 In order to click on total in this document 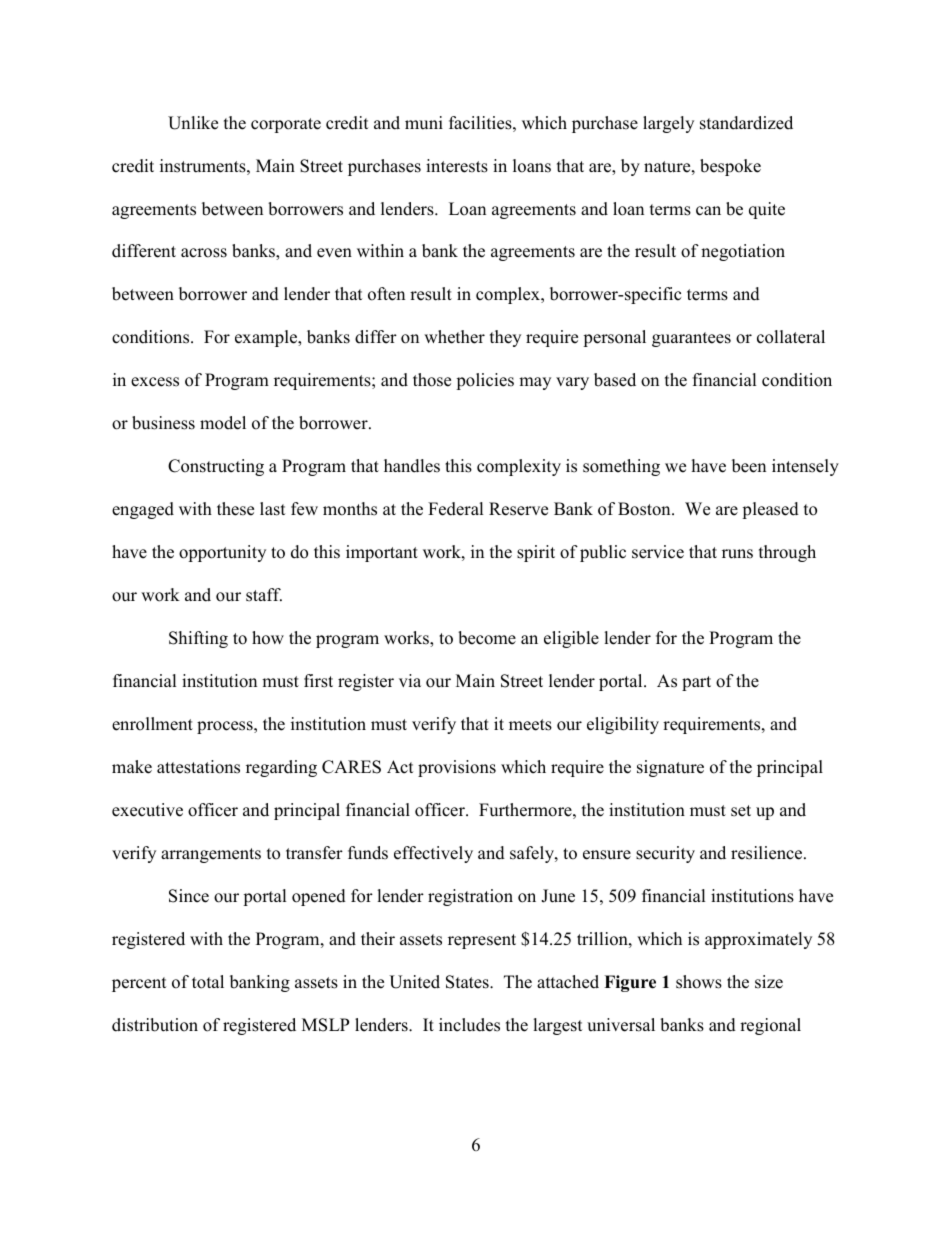, I will do `click(208, 982)`.
